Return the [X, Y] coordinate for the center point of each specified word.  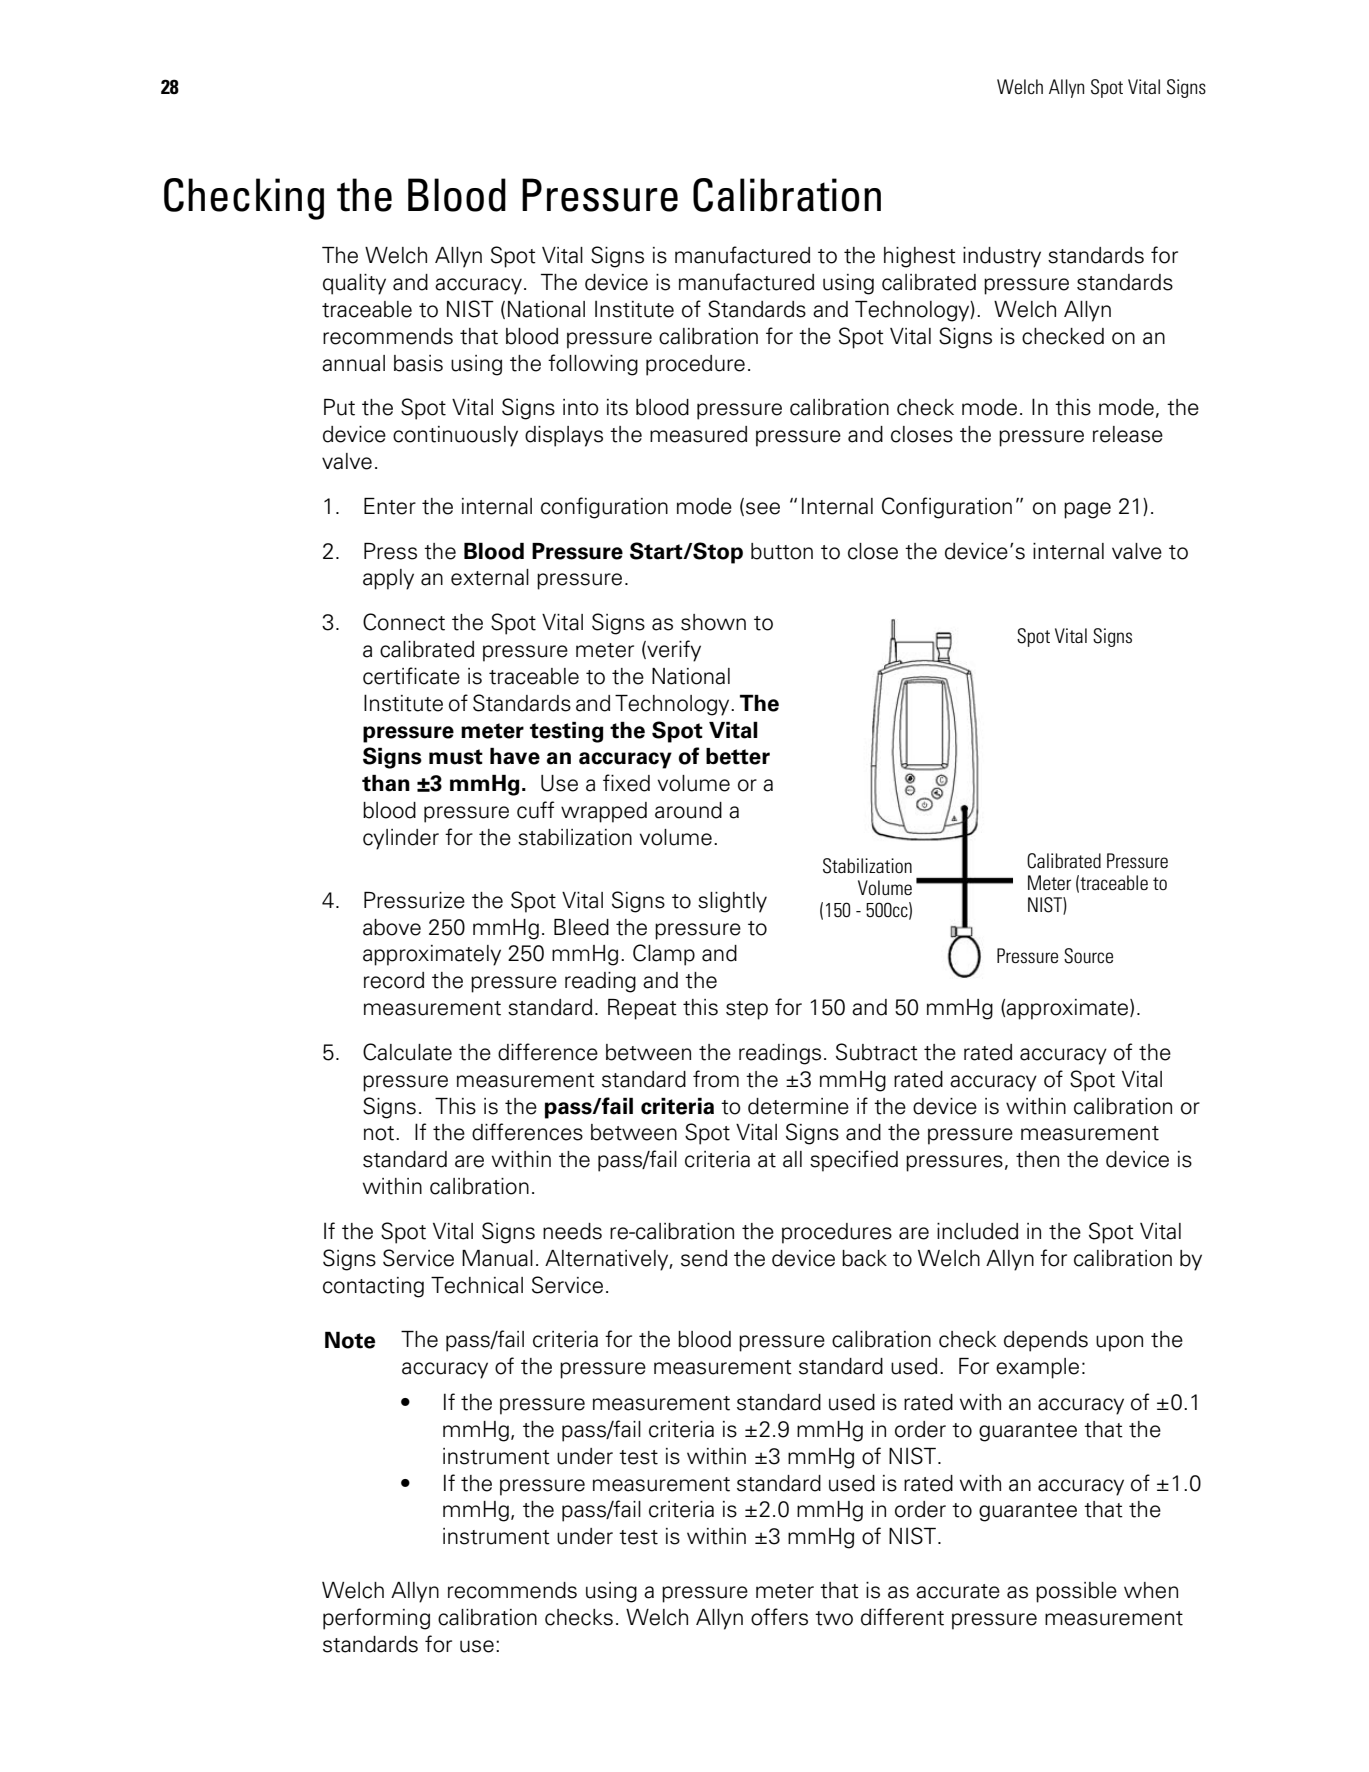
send [704, 1258]
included [977, 1231]
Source [1088, 956]
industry [1002, 257]
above [392, 927]
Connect [404, 622]
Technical [477, 1285]
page [1087, 510]
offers [779, 1617]
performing [376, 1619]
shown [713, 622]
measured [698, 434]
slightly [732, 902]
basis [418, 363]
